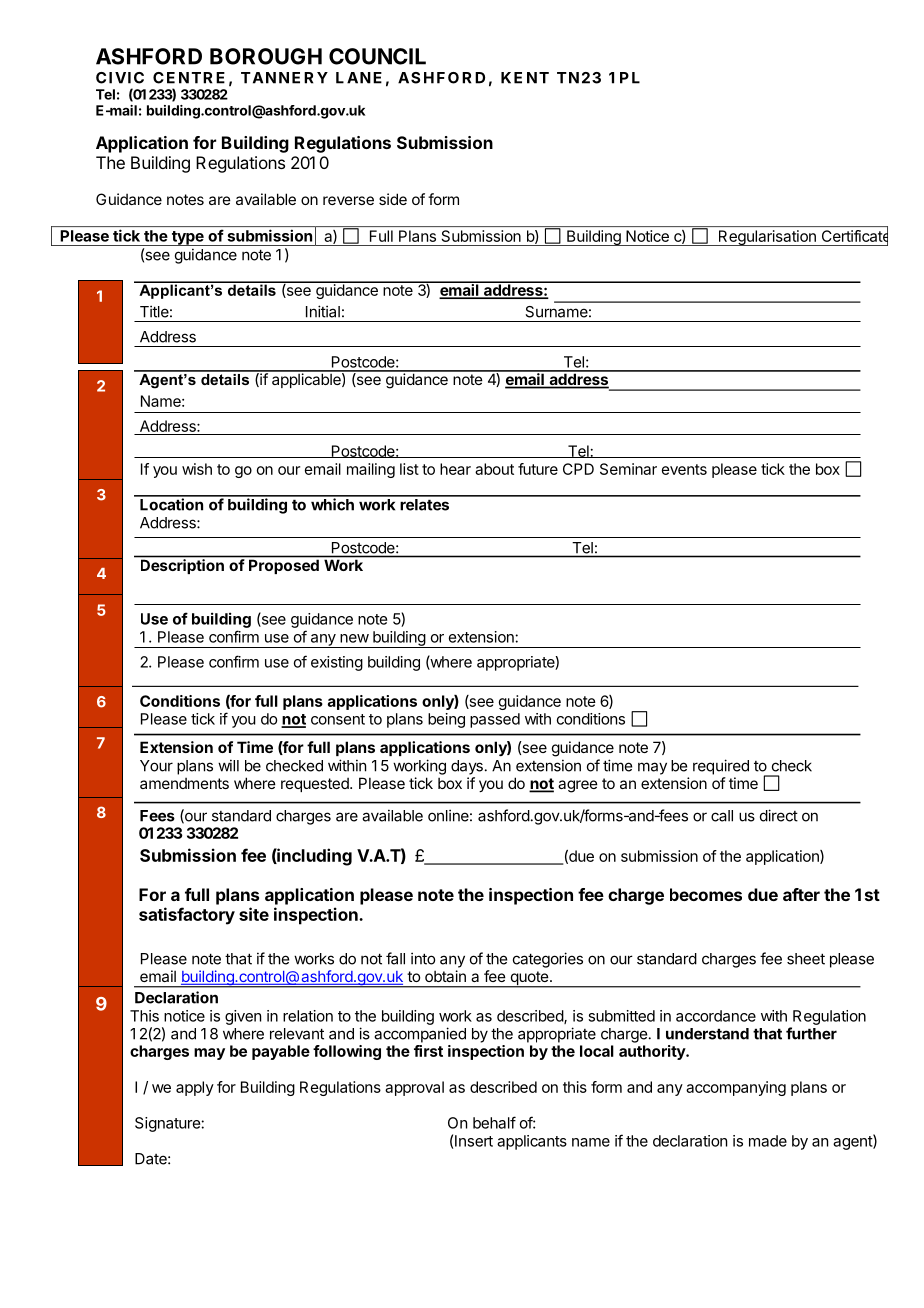 This image has width=924, height=1308. What do you see at coordinates (393, 199) in the image?
I see `side` at bounding box center [393, 199].
